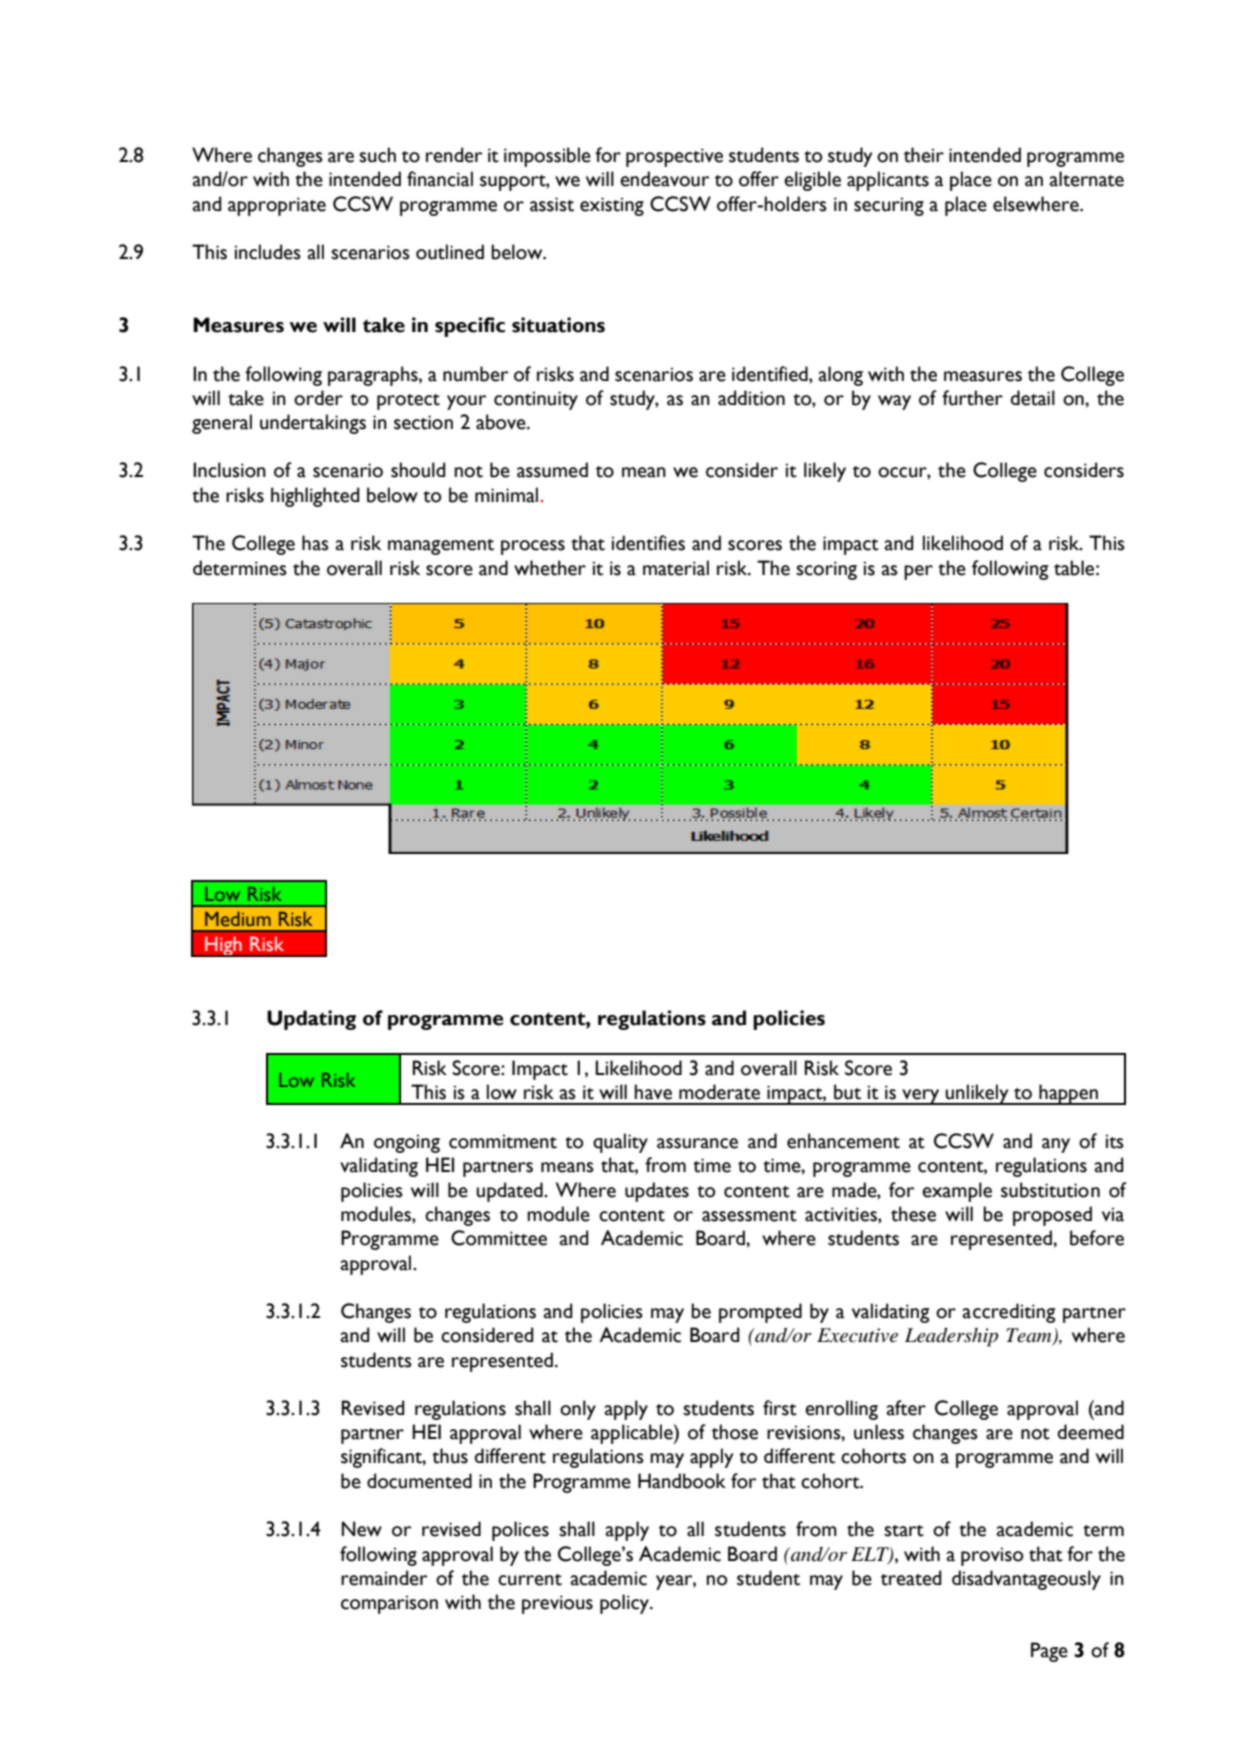 This screenshot has height=1760, width=1244. What do you see at coordinates (697, 1143) in the screenshot?
I see `assurance` at bounding box center [697, 1143].
